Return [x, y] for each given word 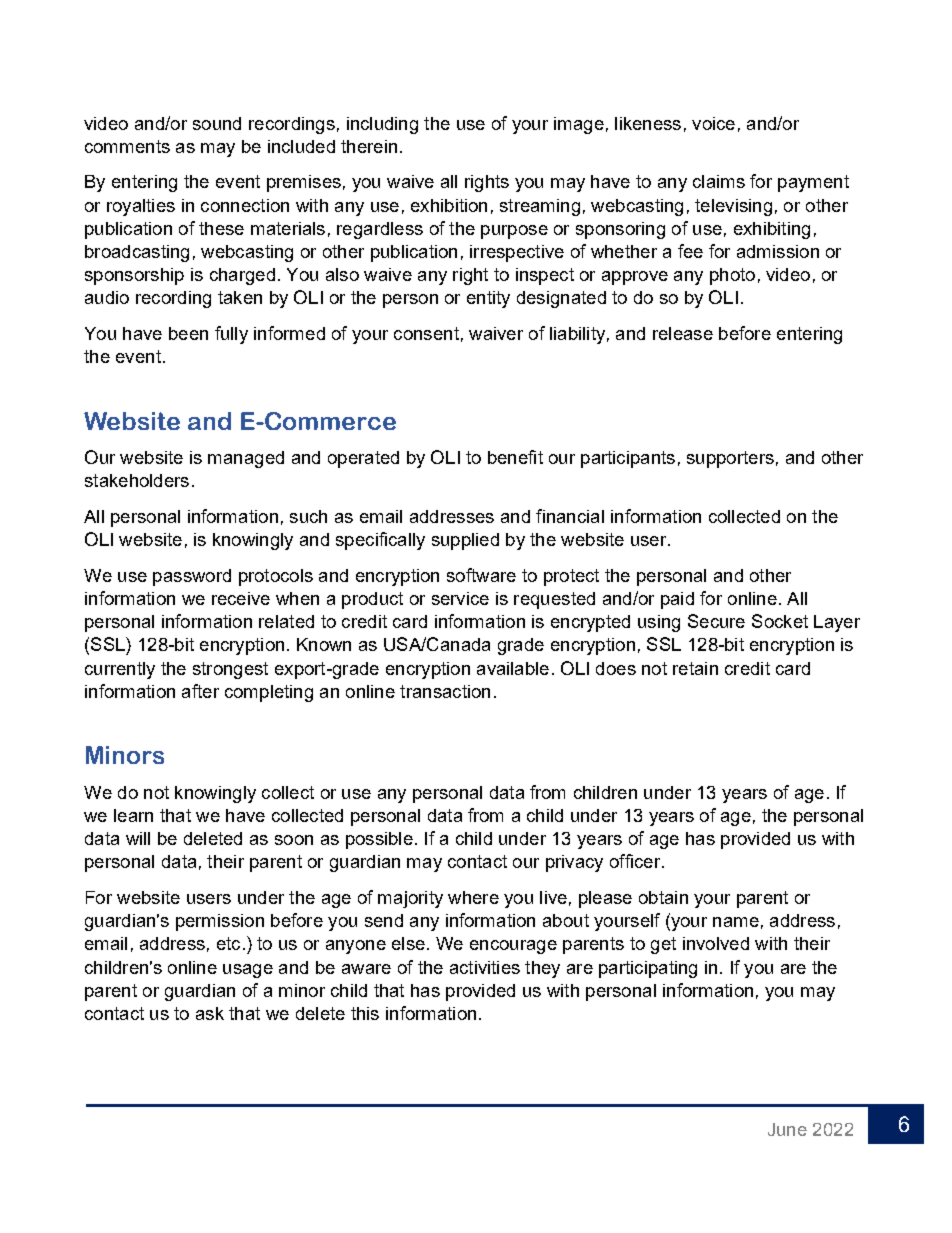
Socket [780, 621]
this [365, 1013]
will [138, 838]
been [188, 333]
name [736, 922]
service [460, 598]
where [473, 897]
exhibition [449, 205]
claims [719, 181]
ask [210, 1013]
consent [426, 333]
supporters [730, 459]
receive [241, 598]
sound [217, 123]
